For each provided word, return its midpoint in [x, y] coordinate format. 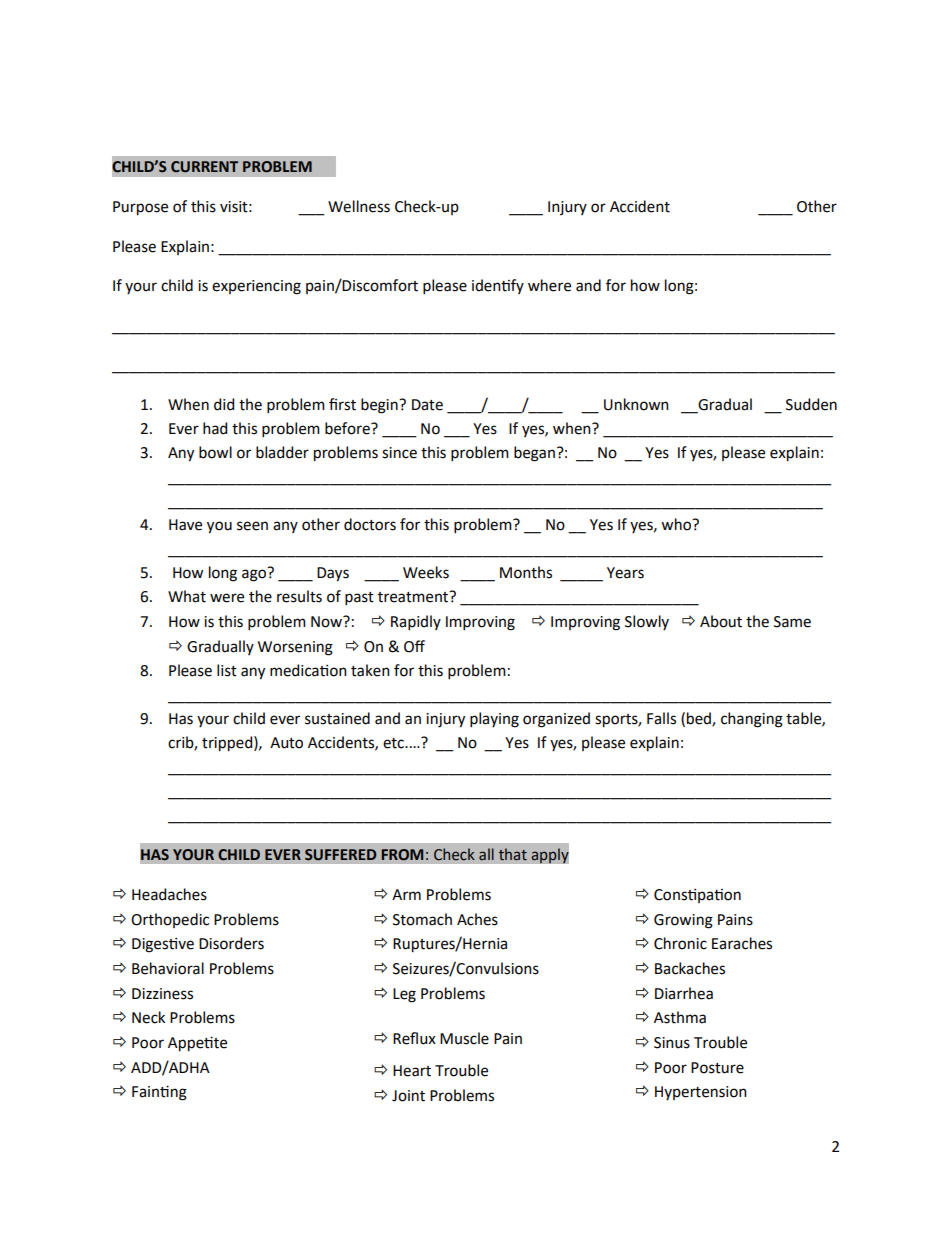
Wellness [359, 206]
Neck [148, 1017]
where [549, 285]
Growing [683, 921]
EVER [283, 854]
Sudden [811, 404]
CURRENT [204, 167]
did [224, 404]
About [721, 621]
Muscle [464, 1038]
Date [427, 405]
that [513, 854]
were [227, 598]
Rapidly [416, 622]
